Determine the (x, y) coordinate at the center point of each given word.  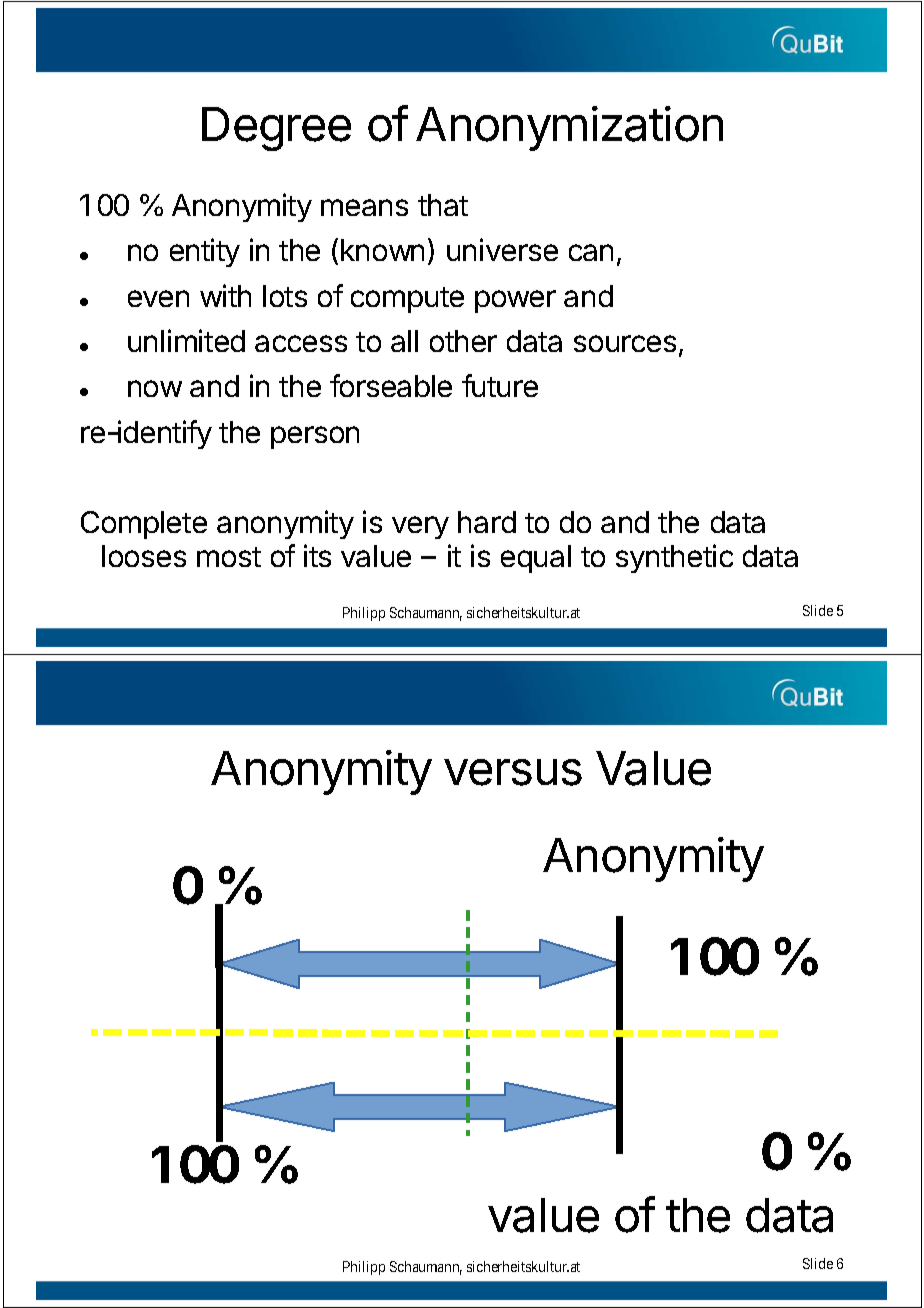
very (420, 527)
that (443, 205)
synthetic (674, 558)
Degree (276, 129)
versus (513, 772)
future (500, 385)
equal (536, 559)
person (315, 437)
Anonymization (569, 128)
